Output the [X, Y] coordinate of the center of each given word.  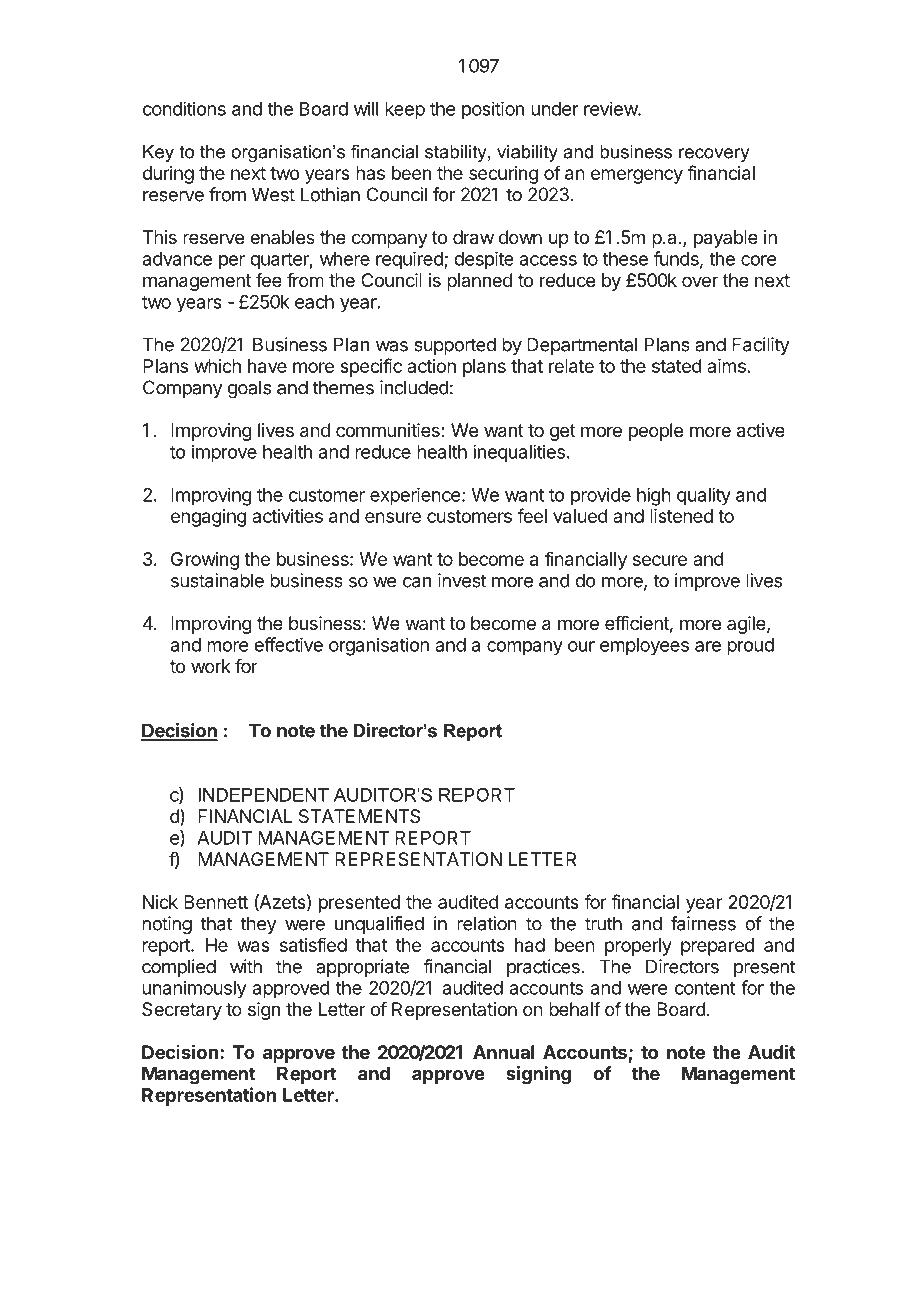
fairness [703, 923]
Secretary [182, 1011]
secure [660, 560]
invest [462, 580]
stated [677, 366]
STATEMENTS [359, 816]
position [493, 110]
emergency [637, 176]
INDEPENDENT [263, 795]
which [217, 366]
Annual [503, 1052]
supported [455, 346]
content [705, 988]
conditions [184, 108]
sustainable [217, 580]
